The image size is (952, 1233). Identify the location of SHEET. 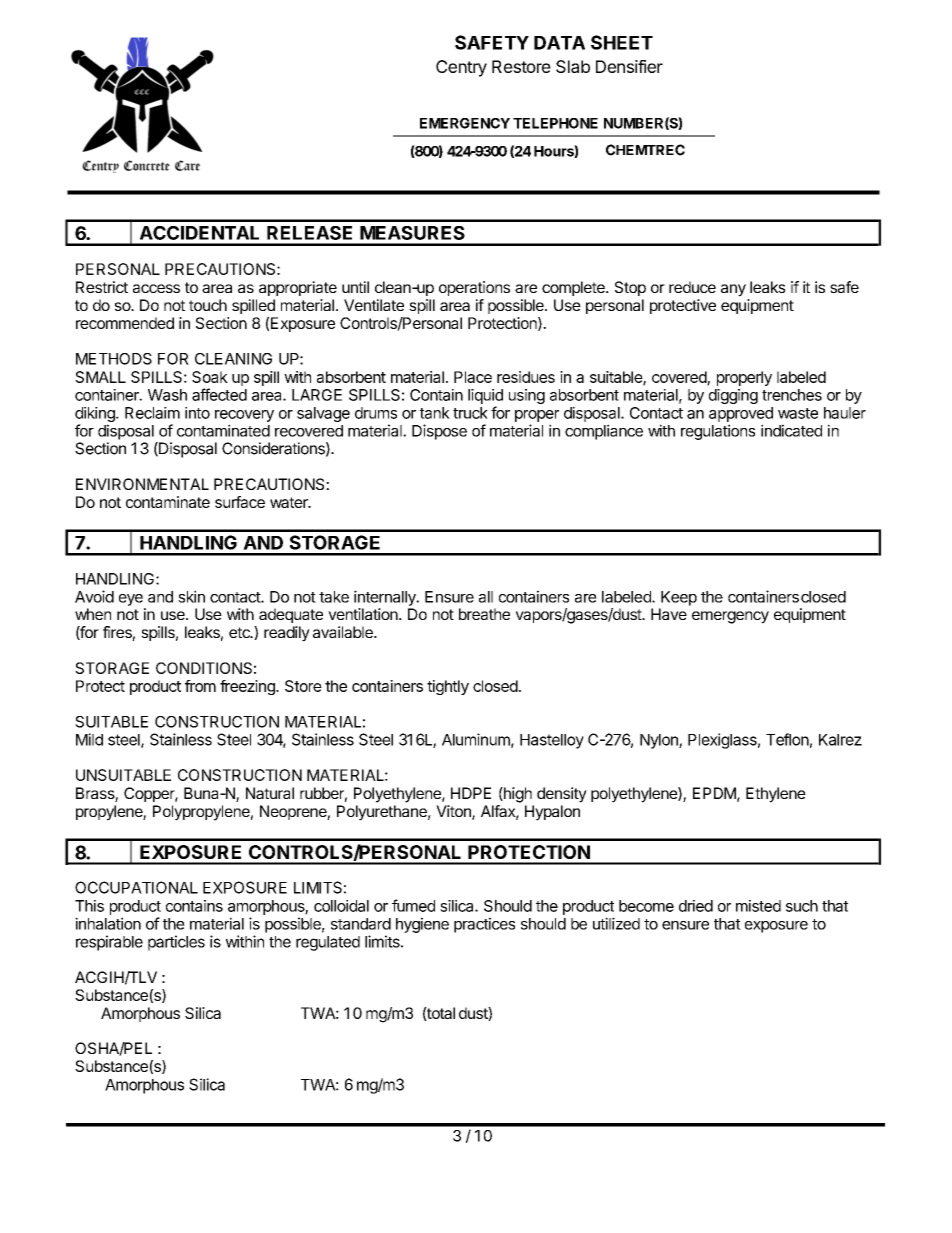
(622, 42).
